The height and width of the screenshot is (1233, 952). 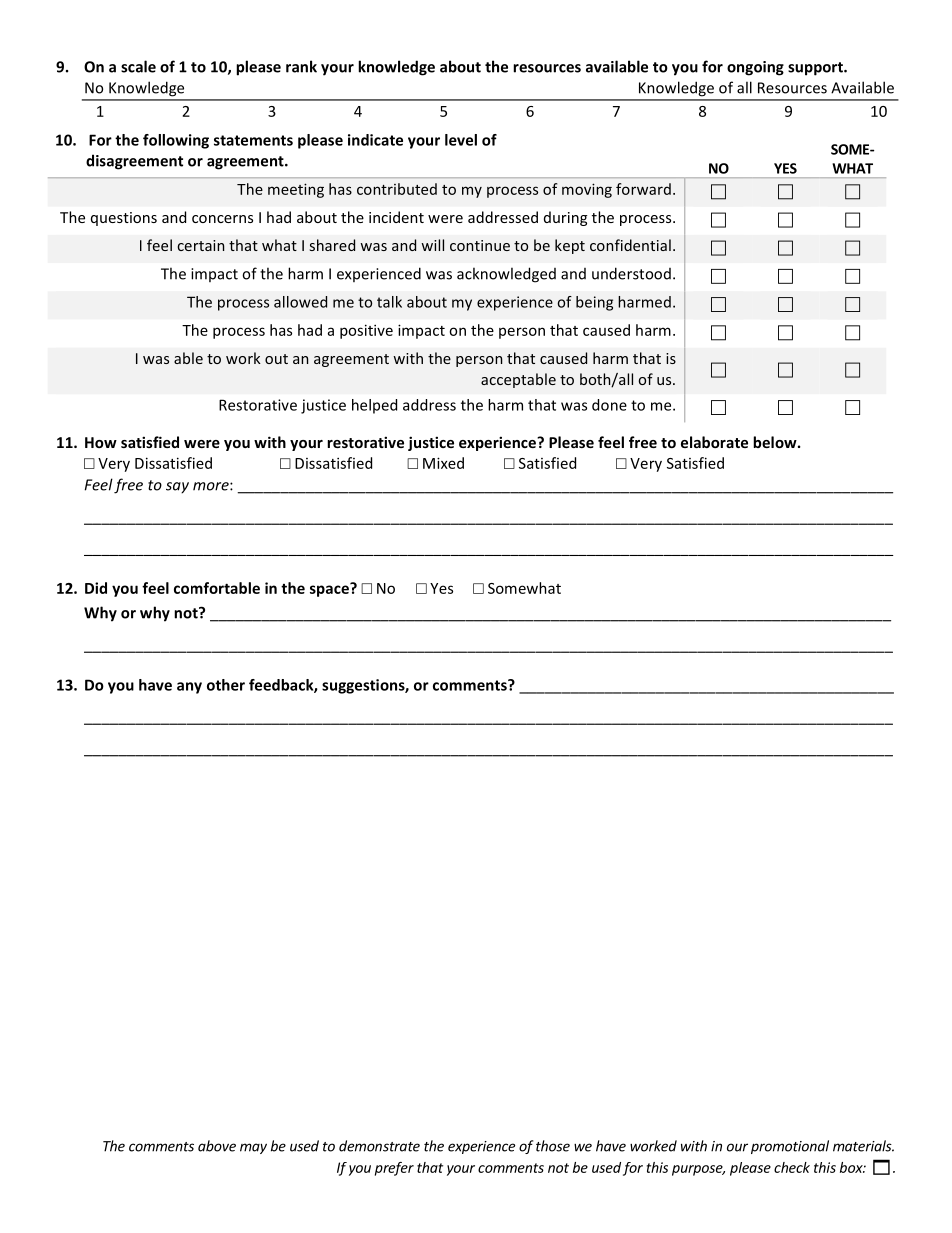 What do you see at coordinates (714, 442) in the screenshot?
I see `elaborate` at bounding box center [714, 442].
